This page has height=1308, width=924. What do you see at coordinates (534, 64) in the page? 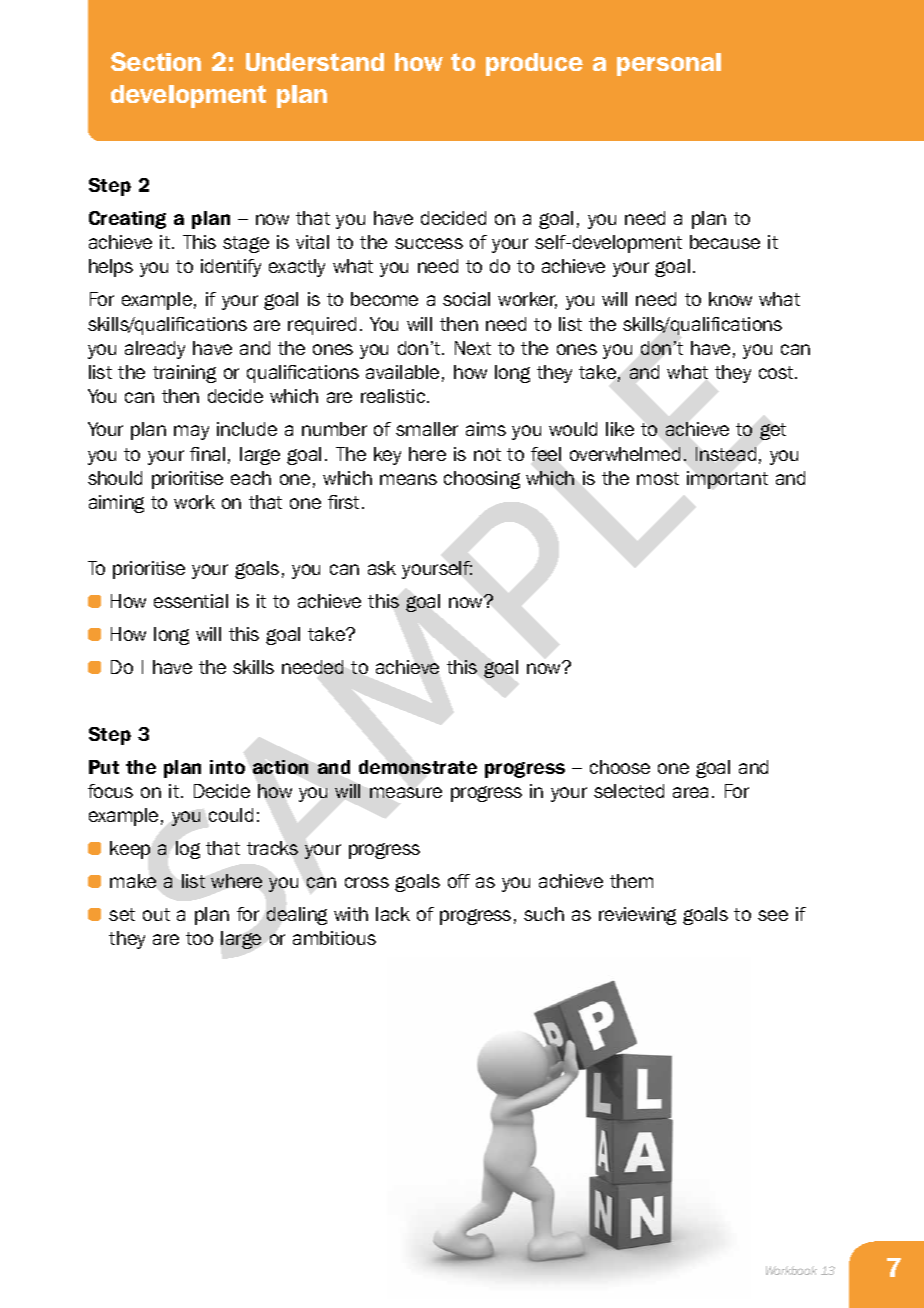
I see `produce` at bounding box center [534, 64].
